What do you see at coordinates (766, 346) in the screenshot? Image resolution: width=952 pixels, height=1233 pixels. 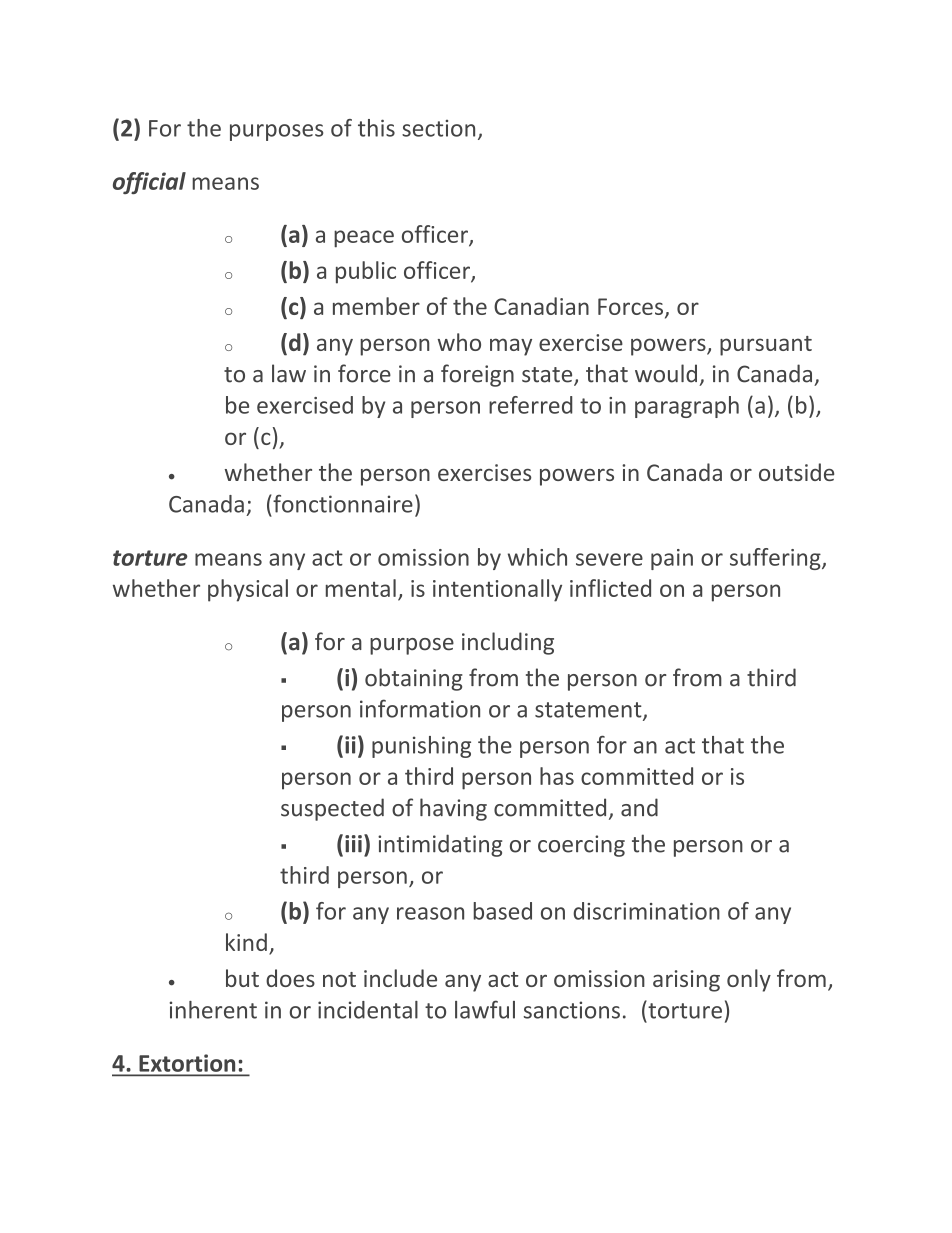 I see `pursuant` at bounding box center [766, 346].
